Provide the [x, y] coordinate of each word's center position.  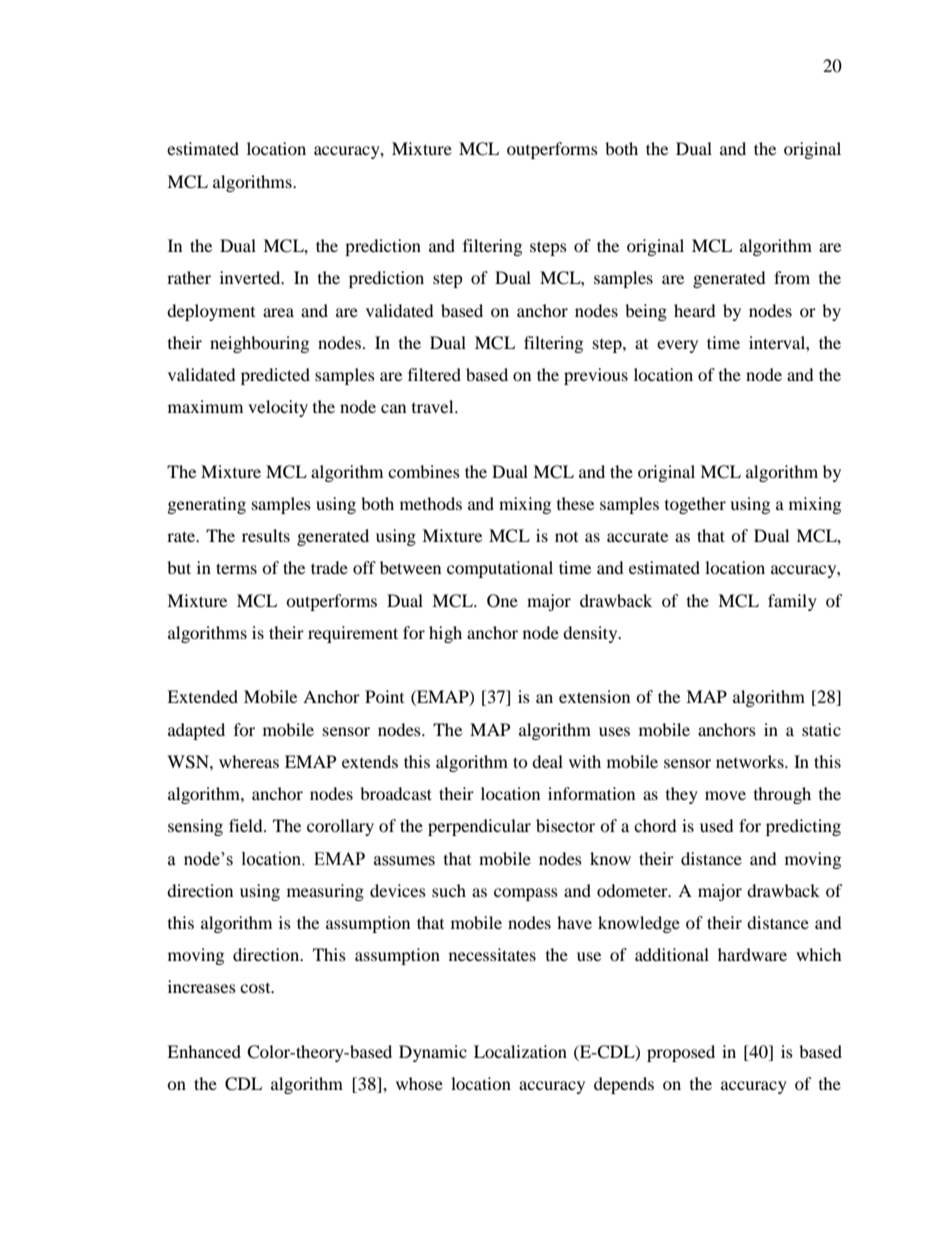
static [821, 729]
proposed [681, 1053]
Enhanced [204, 1051]
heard [695, 310]
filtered [434, 374]
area [278, 312]
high [445, 634]
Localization [520, 1051]
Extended [202, 696]
